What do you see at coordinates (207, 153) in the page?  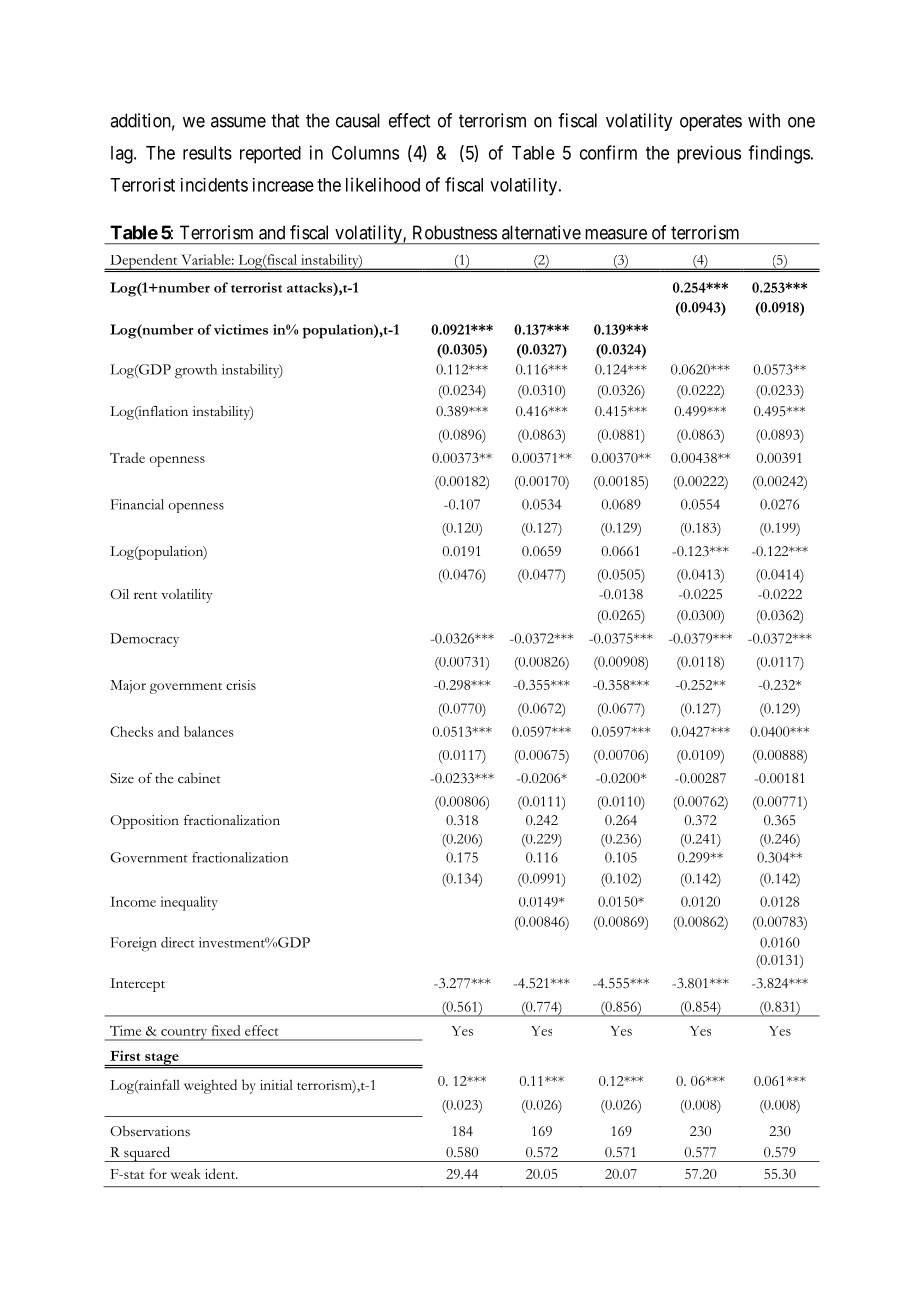 I see `results` at bounding box center [207, 153].
